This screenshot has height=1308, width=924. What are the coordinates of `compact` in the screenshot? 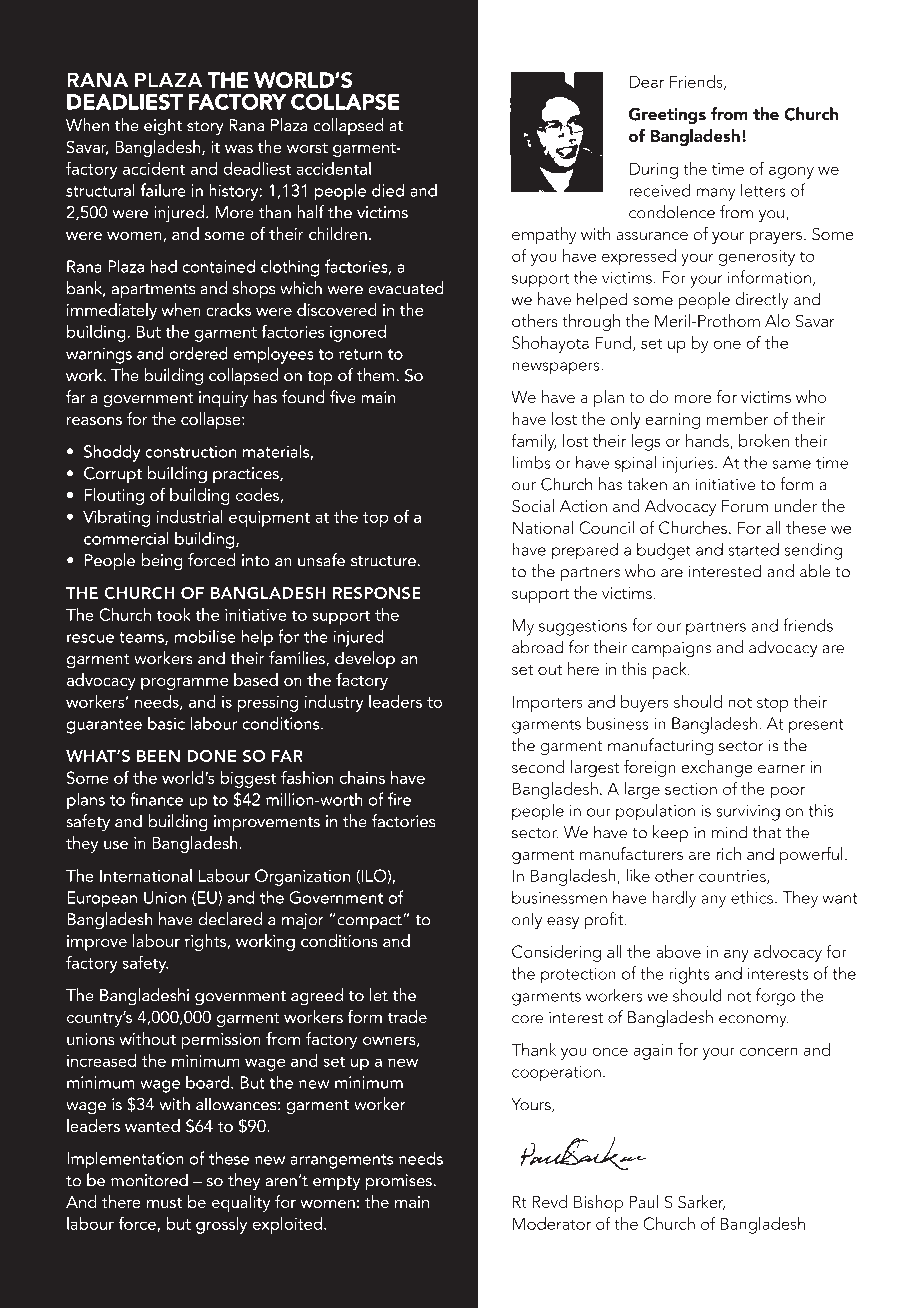 It's located at (370, 922).
